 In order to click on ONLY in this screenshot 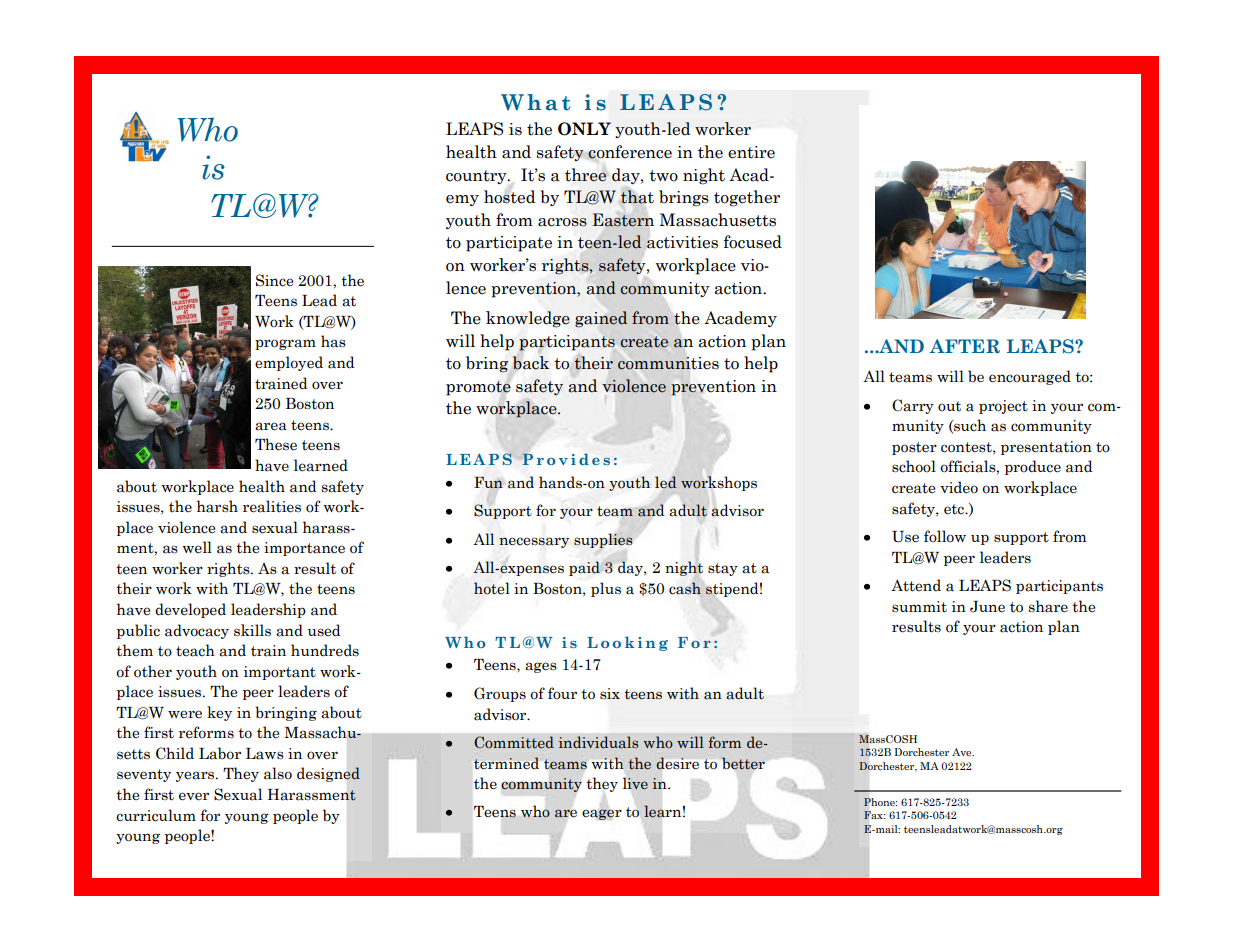, I will do `click(584, 129)`.
